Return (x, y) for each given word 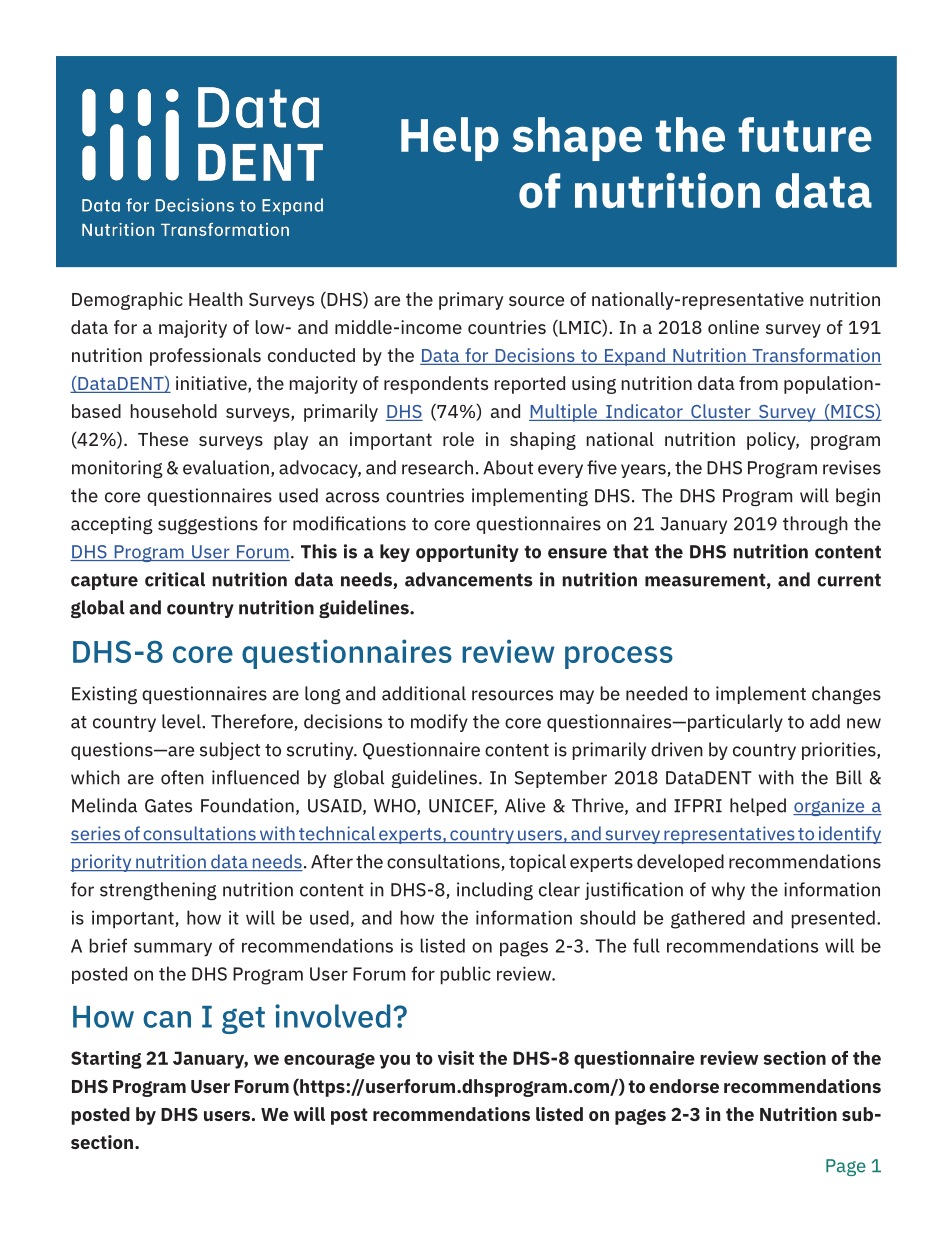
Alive (525, 805)
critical (175, 579)
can (167, 1019)
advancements (469, 579)
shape (577, 139)
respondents (436, 385)
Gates (168, 806)
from (758, 383)
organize (830, 807)
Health (216, 299)
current (849, 580)
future (805, 134)
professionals (205, 357)
